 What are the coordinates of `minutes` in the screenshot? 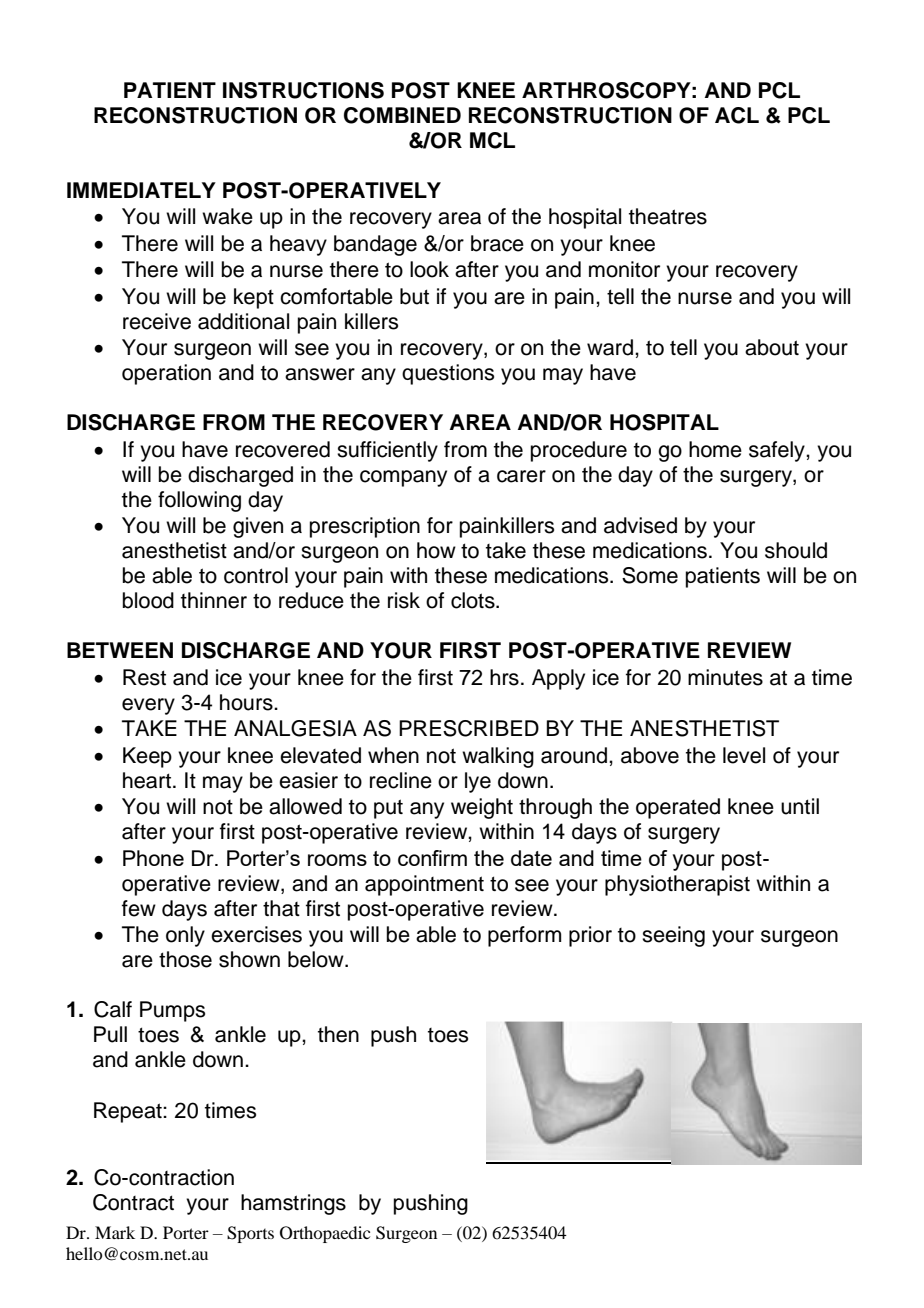 It's located at (725, 677).
